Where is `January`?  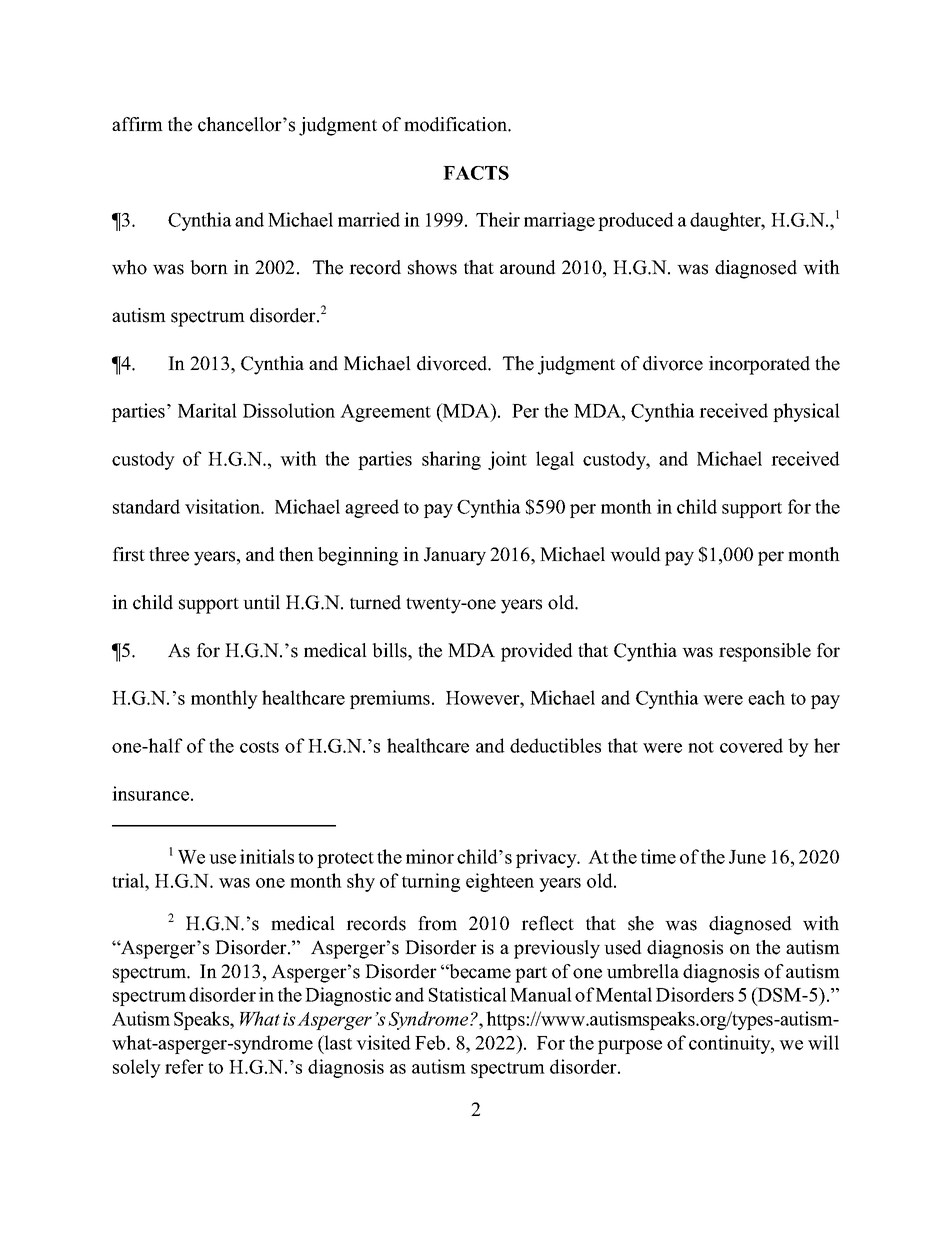 January is located at coordinates (455, 556).
